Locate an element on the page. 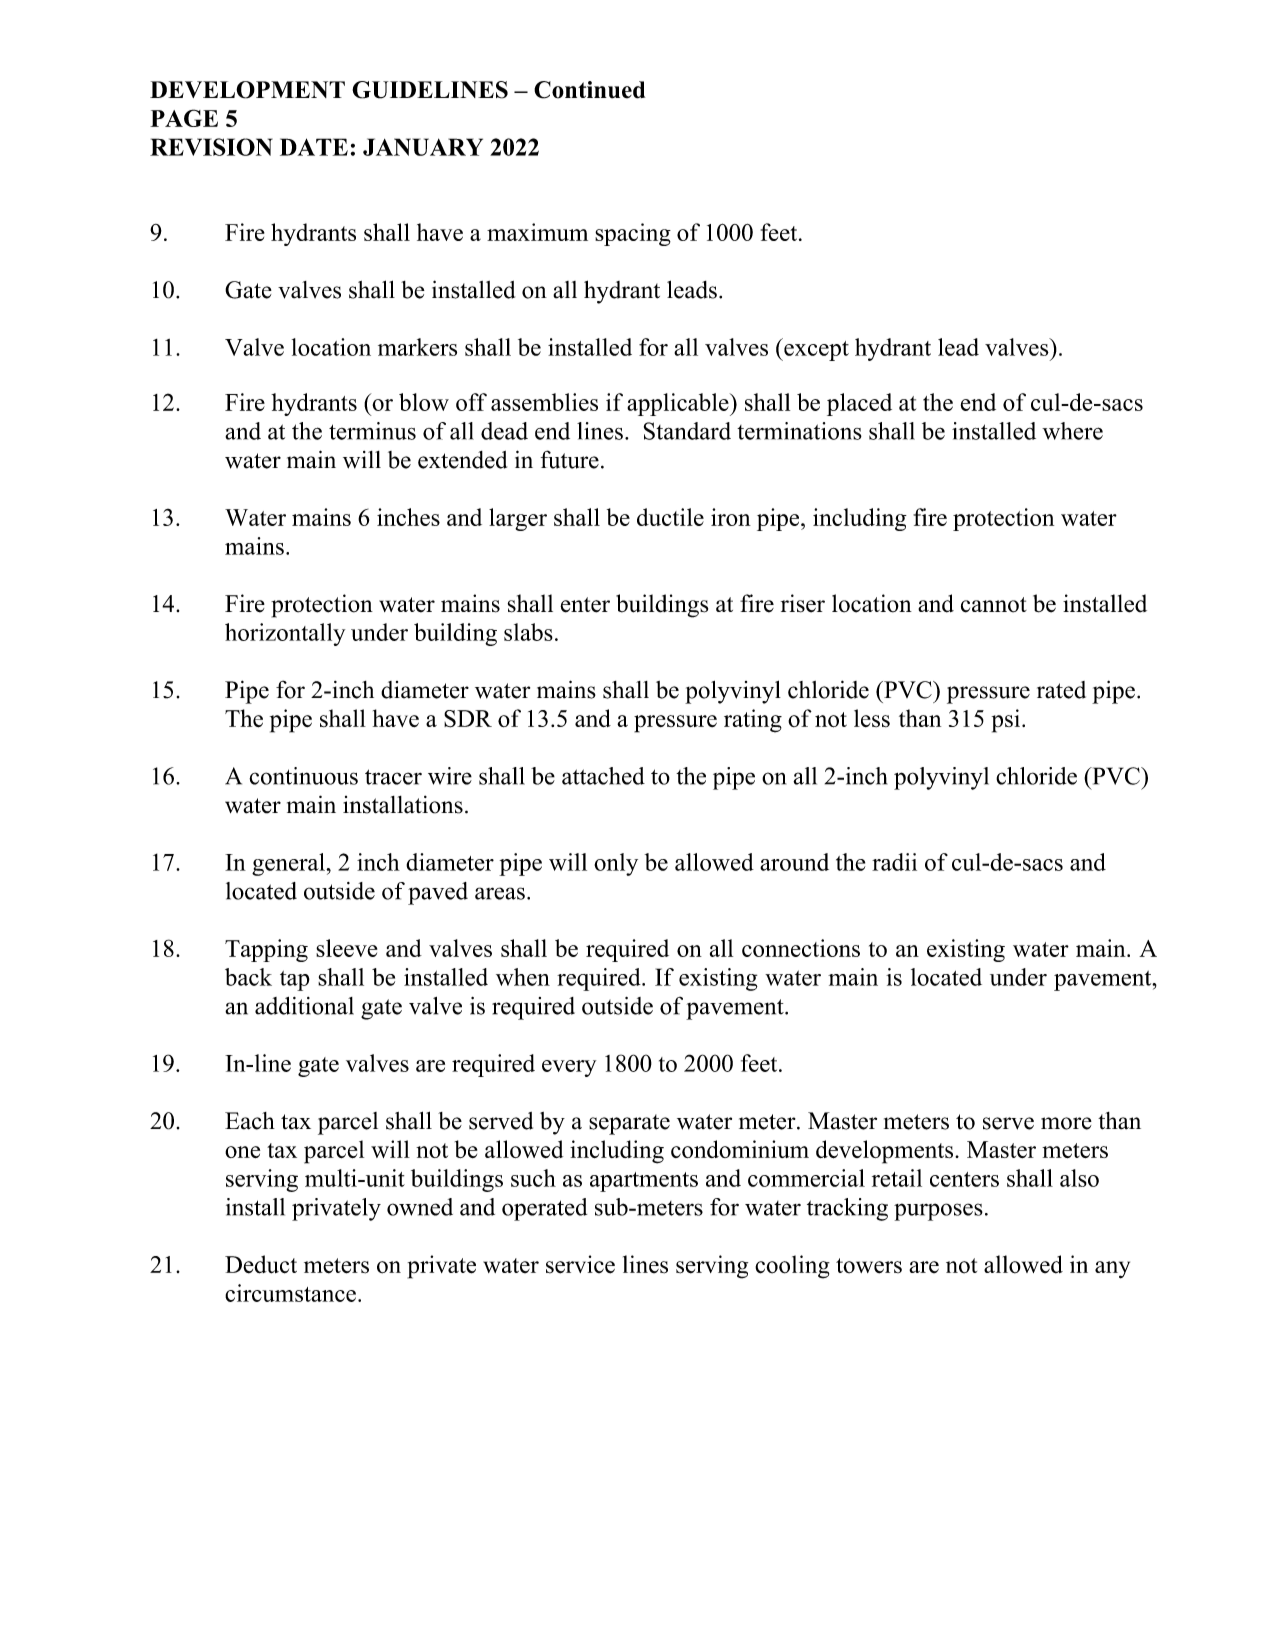  psi is located at coordinates (1006, 721).
